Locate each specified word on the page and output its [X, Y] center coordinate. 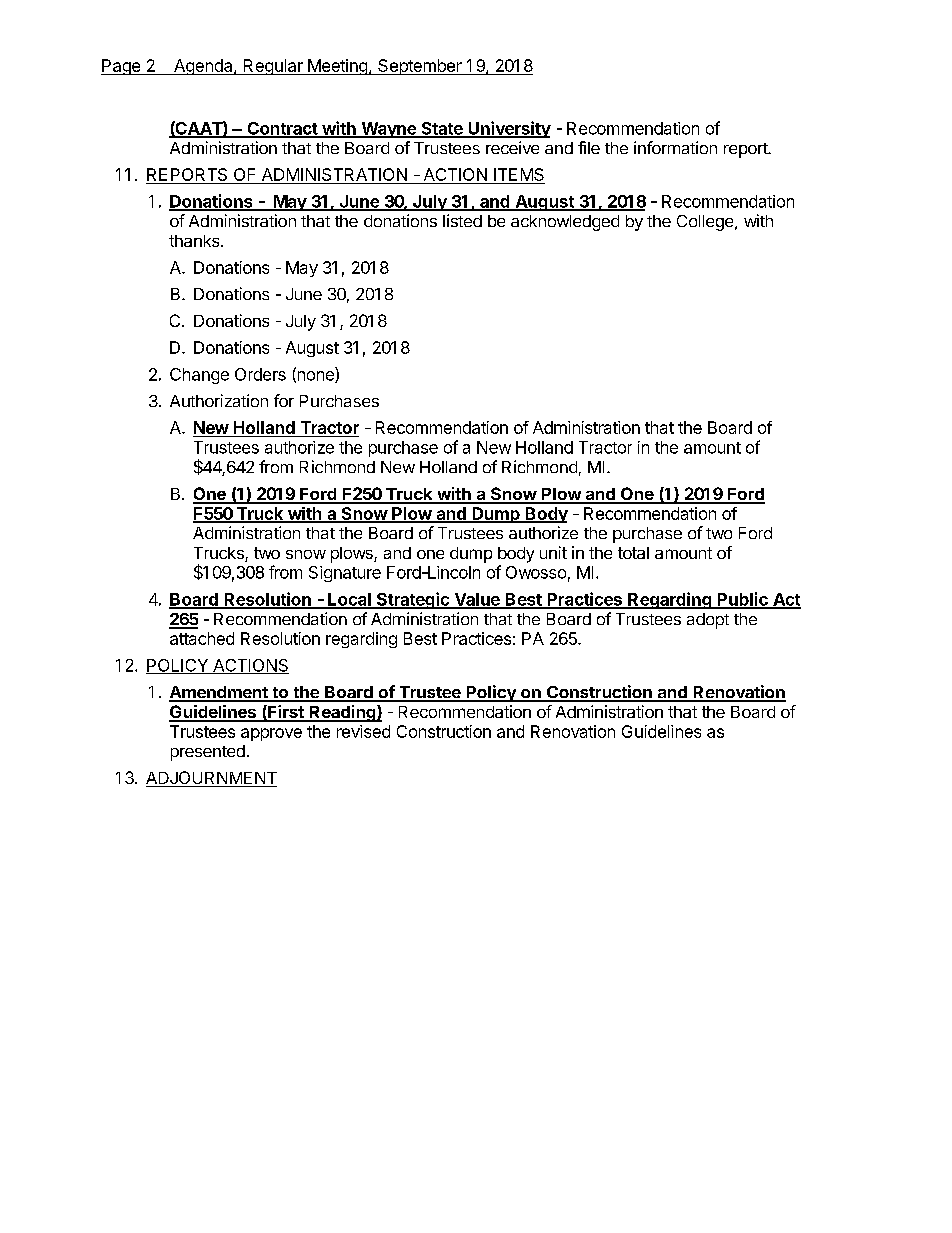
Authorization [219, 400]
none [315, 377]
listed [462, 220]
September [420, 67]
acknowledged [565, 223]
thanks [195, 241]
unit [553, 552]
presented [208, 753]
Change [199, 376]
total [633, 553]
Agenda [203, 67]
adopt [708, 621]
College [706, 223]
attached [202, 638]
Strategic [413, 600]
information [675, 147]
